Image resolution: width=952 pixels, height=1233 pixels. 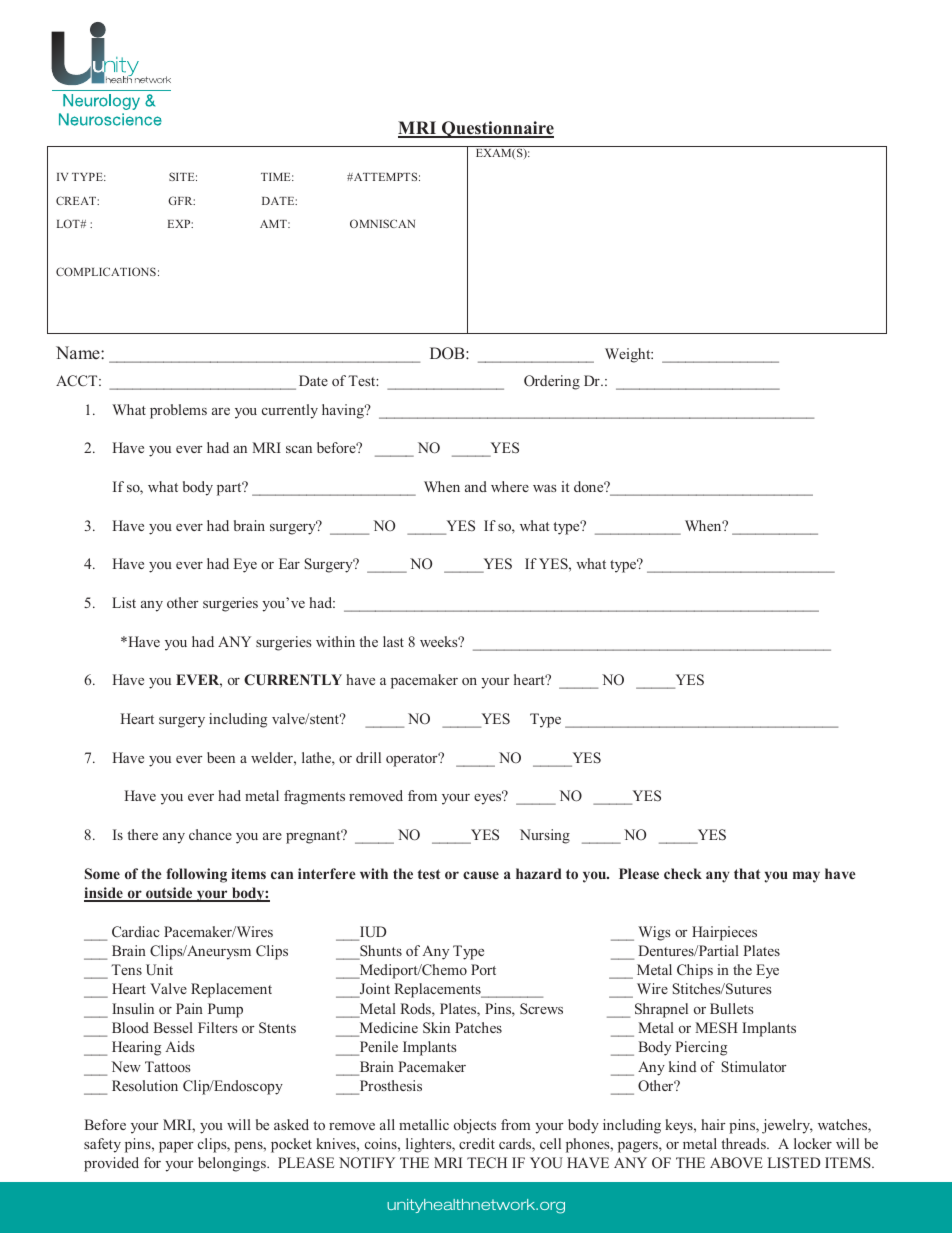 I want to click on was, so click(x=545, y=488).
